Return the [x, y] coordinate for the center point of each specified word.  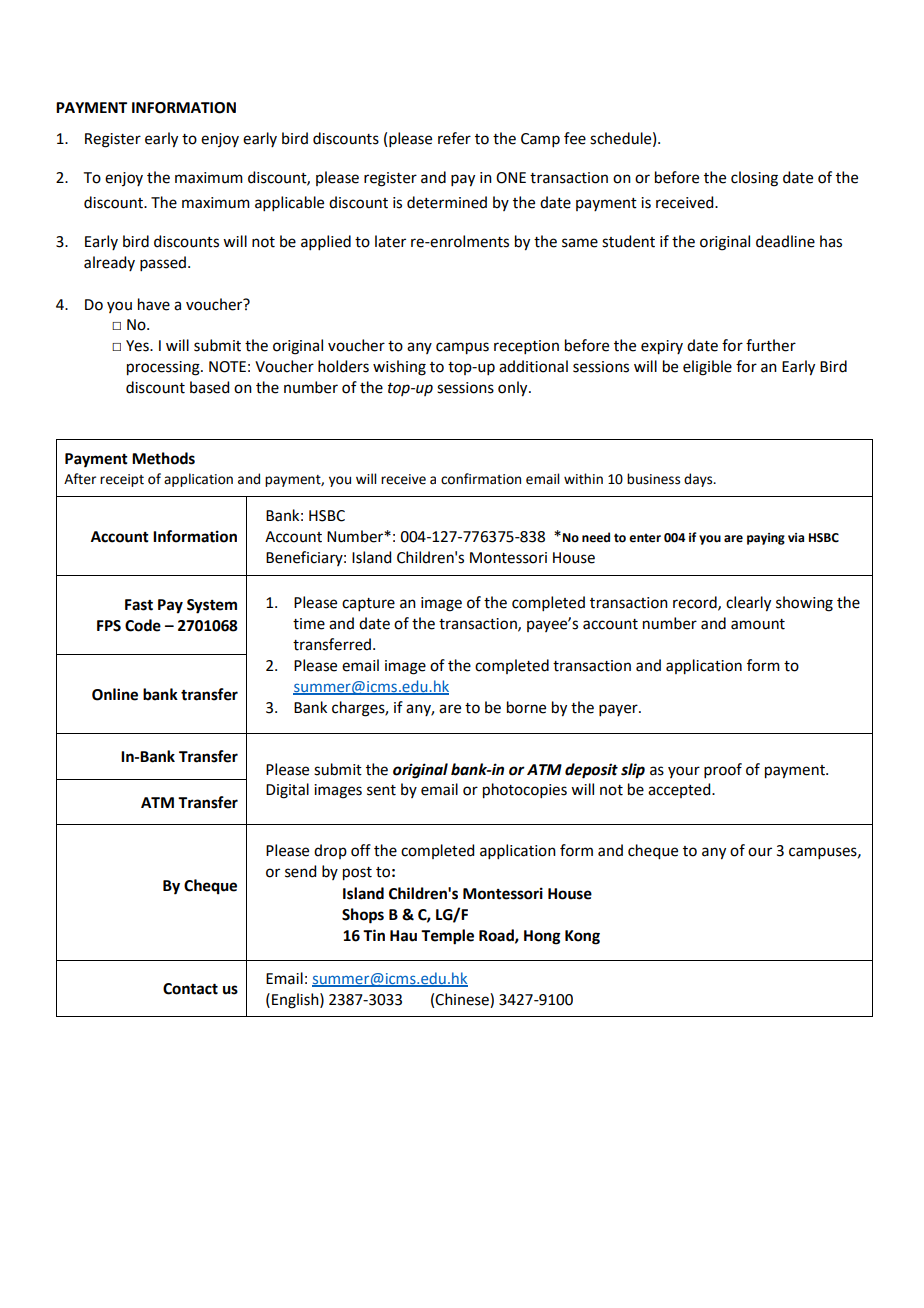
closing [754, 179]
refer [454, 138]
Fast [139, 605]
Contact [190, 989]
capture [368, 604]
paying [766, 539]
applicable [289, 203]
